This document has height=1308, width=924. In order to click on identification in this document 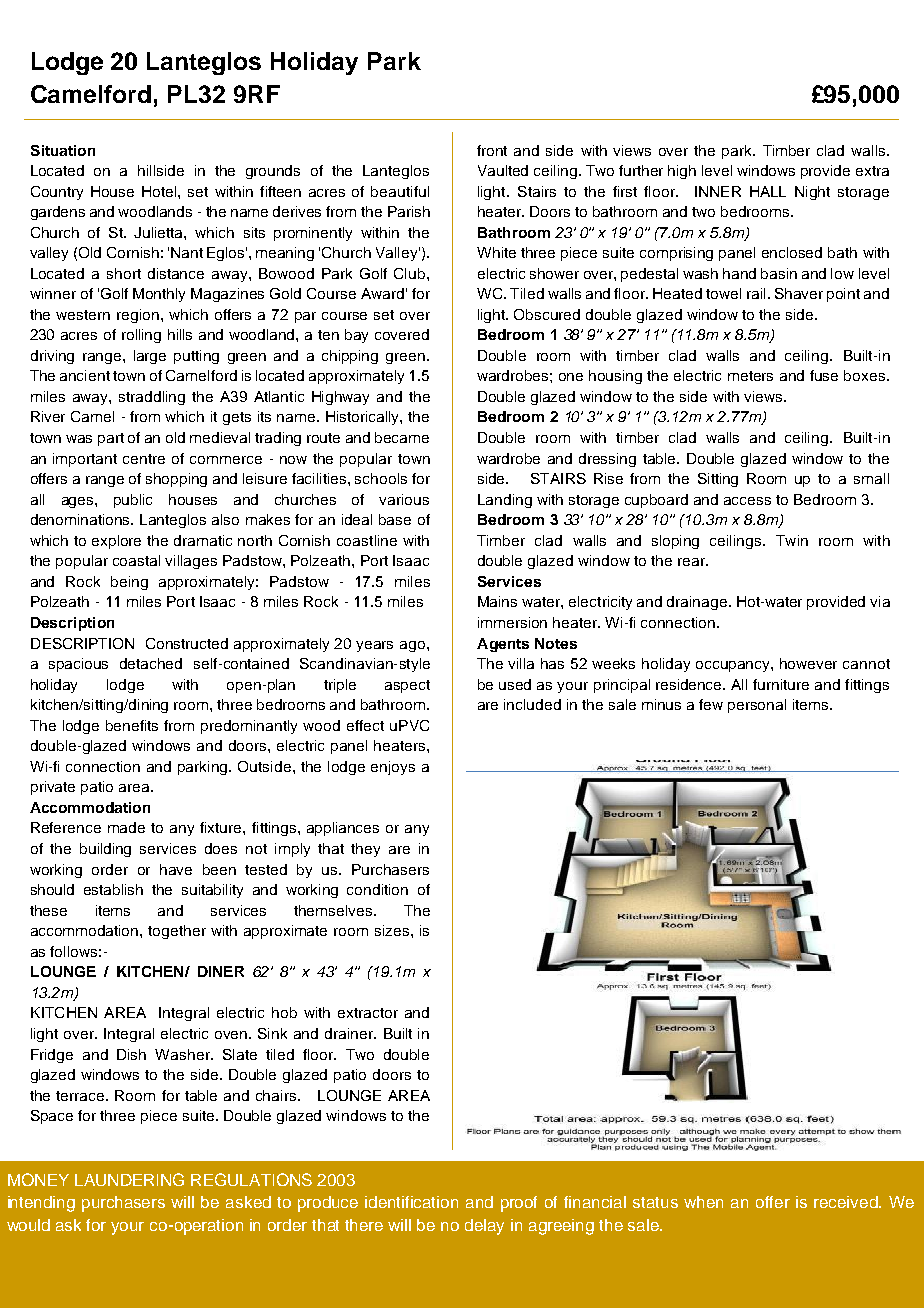, I will do `click(411, 1202)`.
